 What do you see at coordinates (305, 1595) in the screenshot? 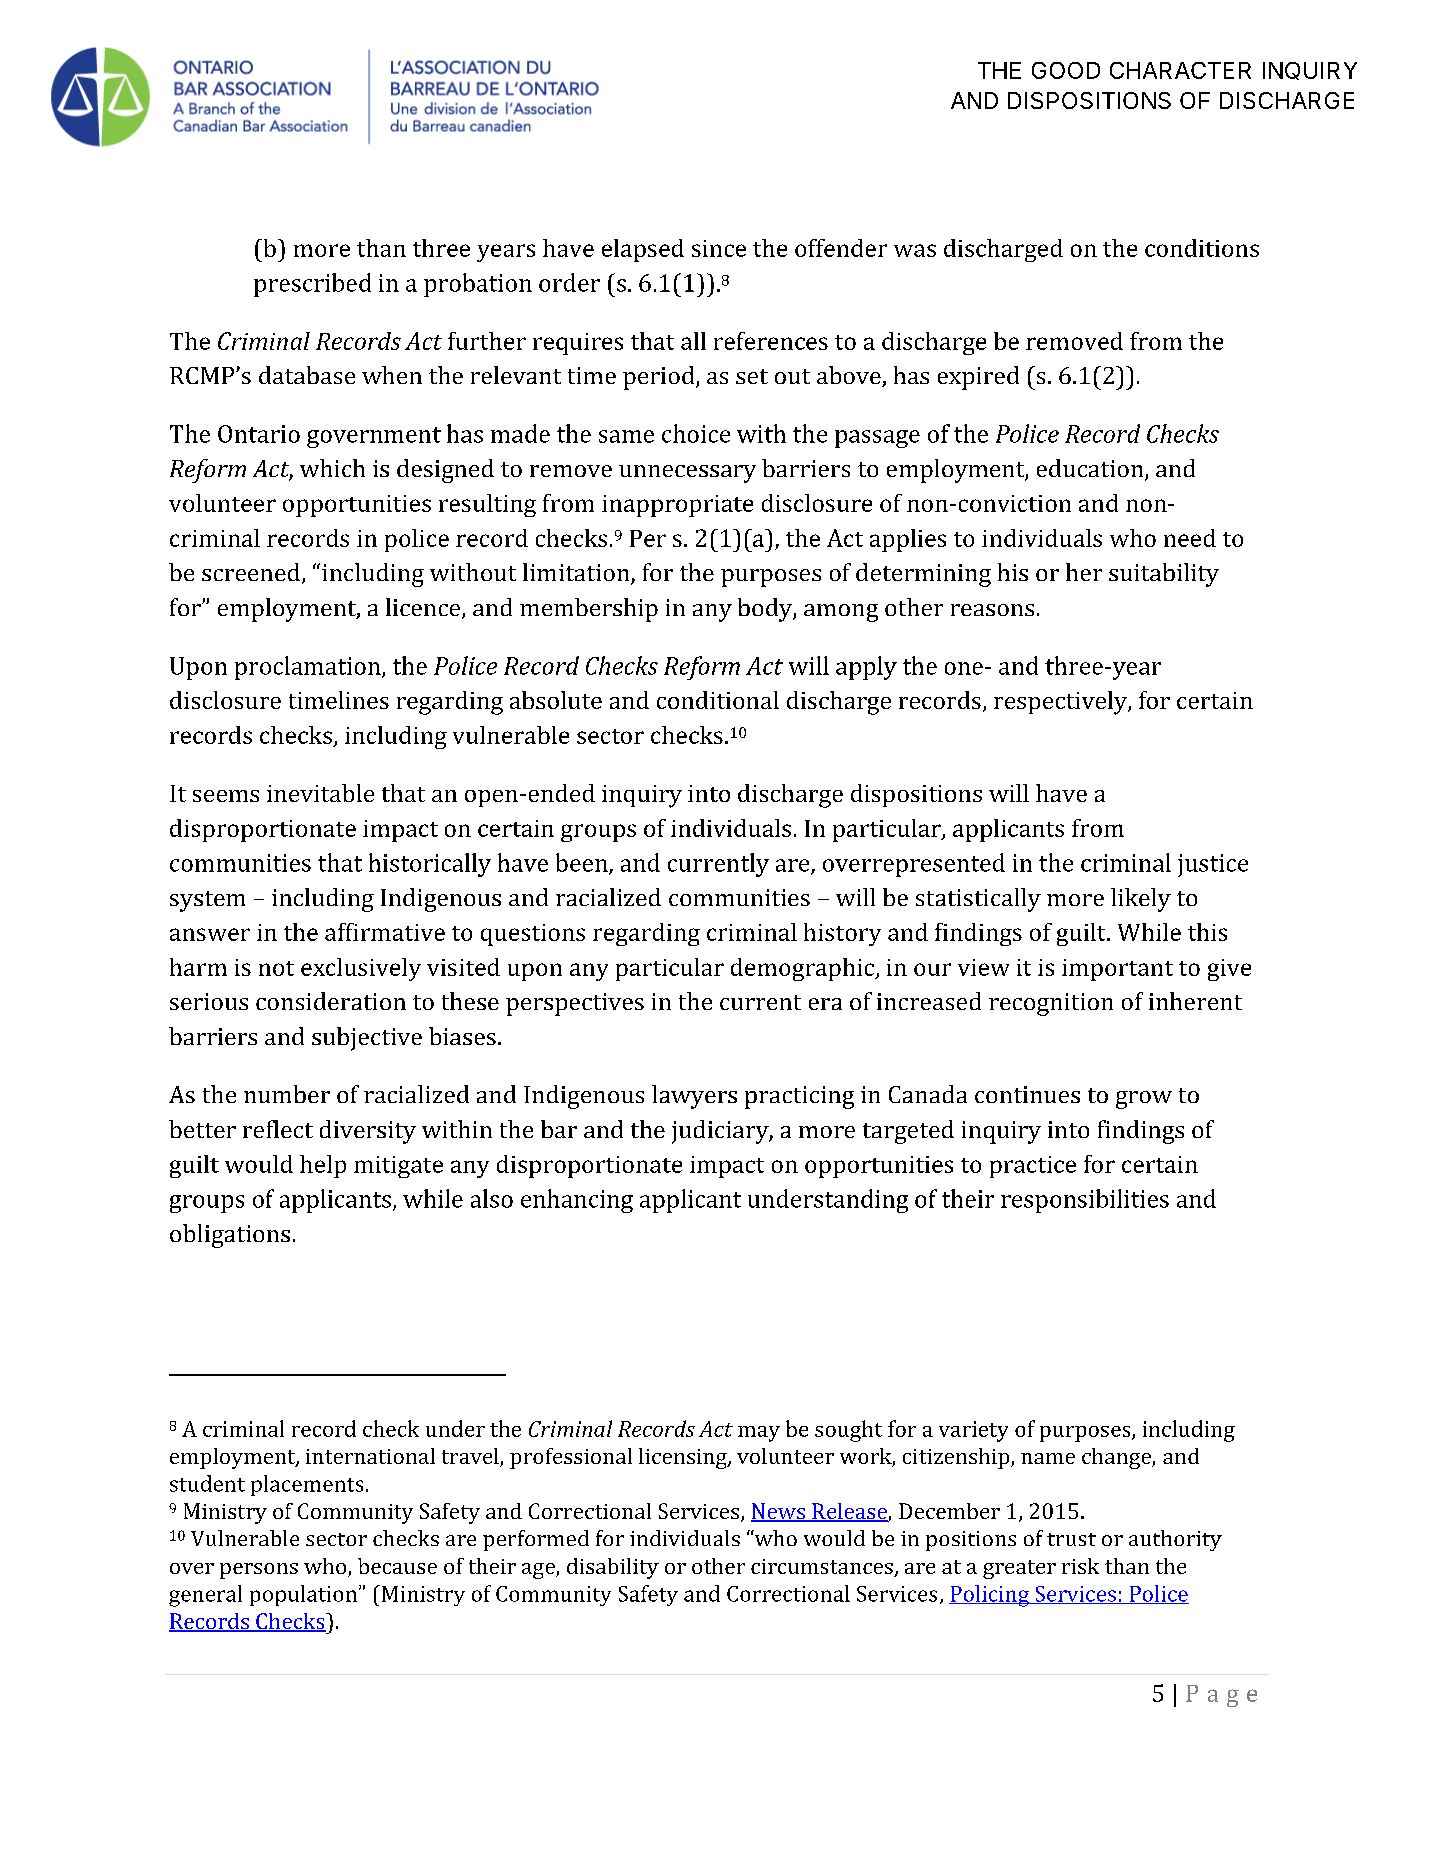
I see `population` at bounding box center [305, 1595].
